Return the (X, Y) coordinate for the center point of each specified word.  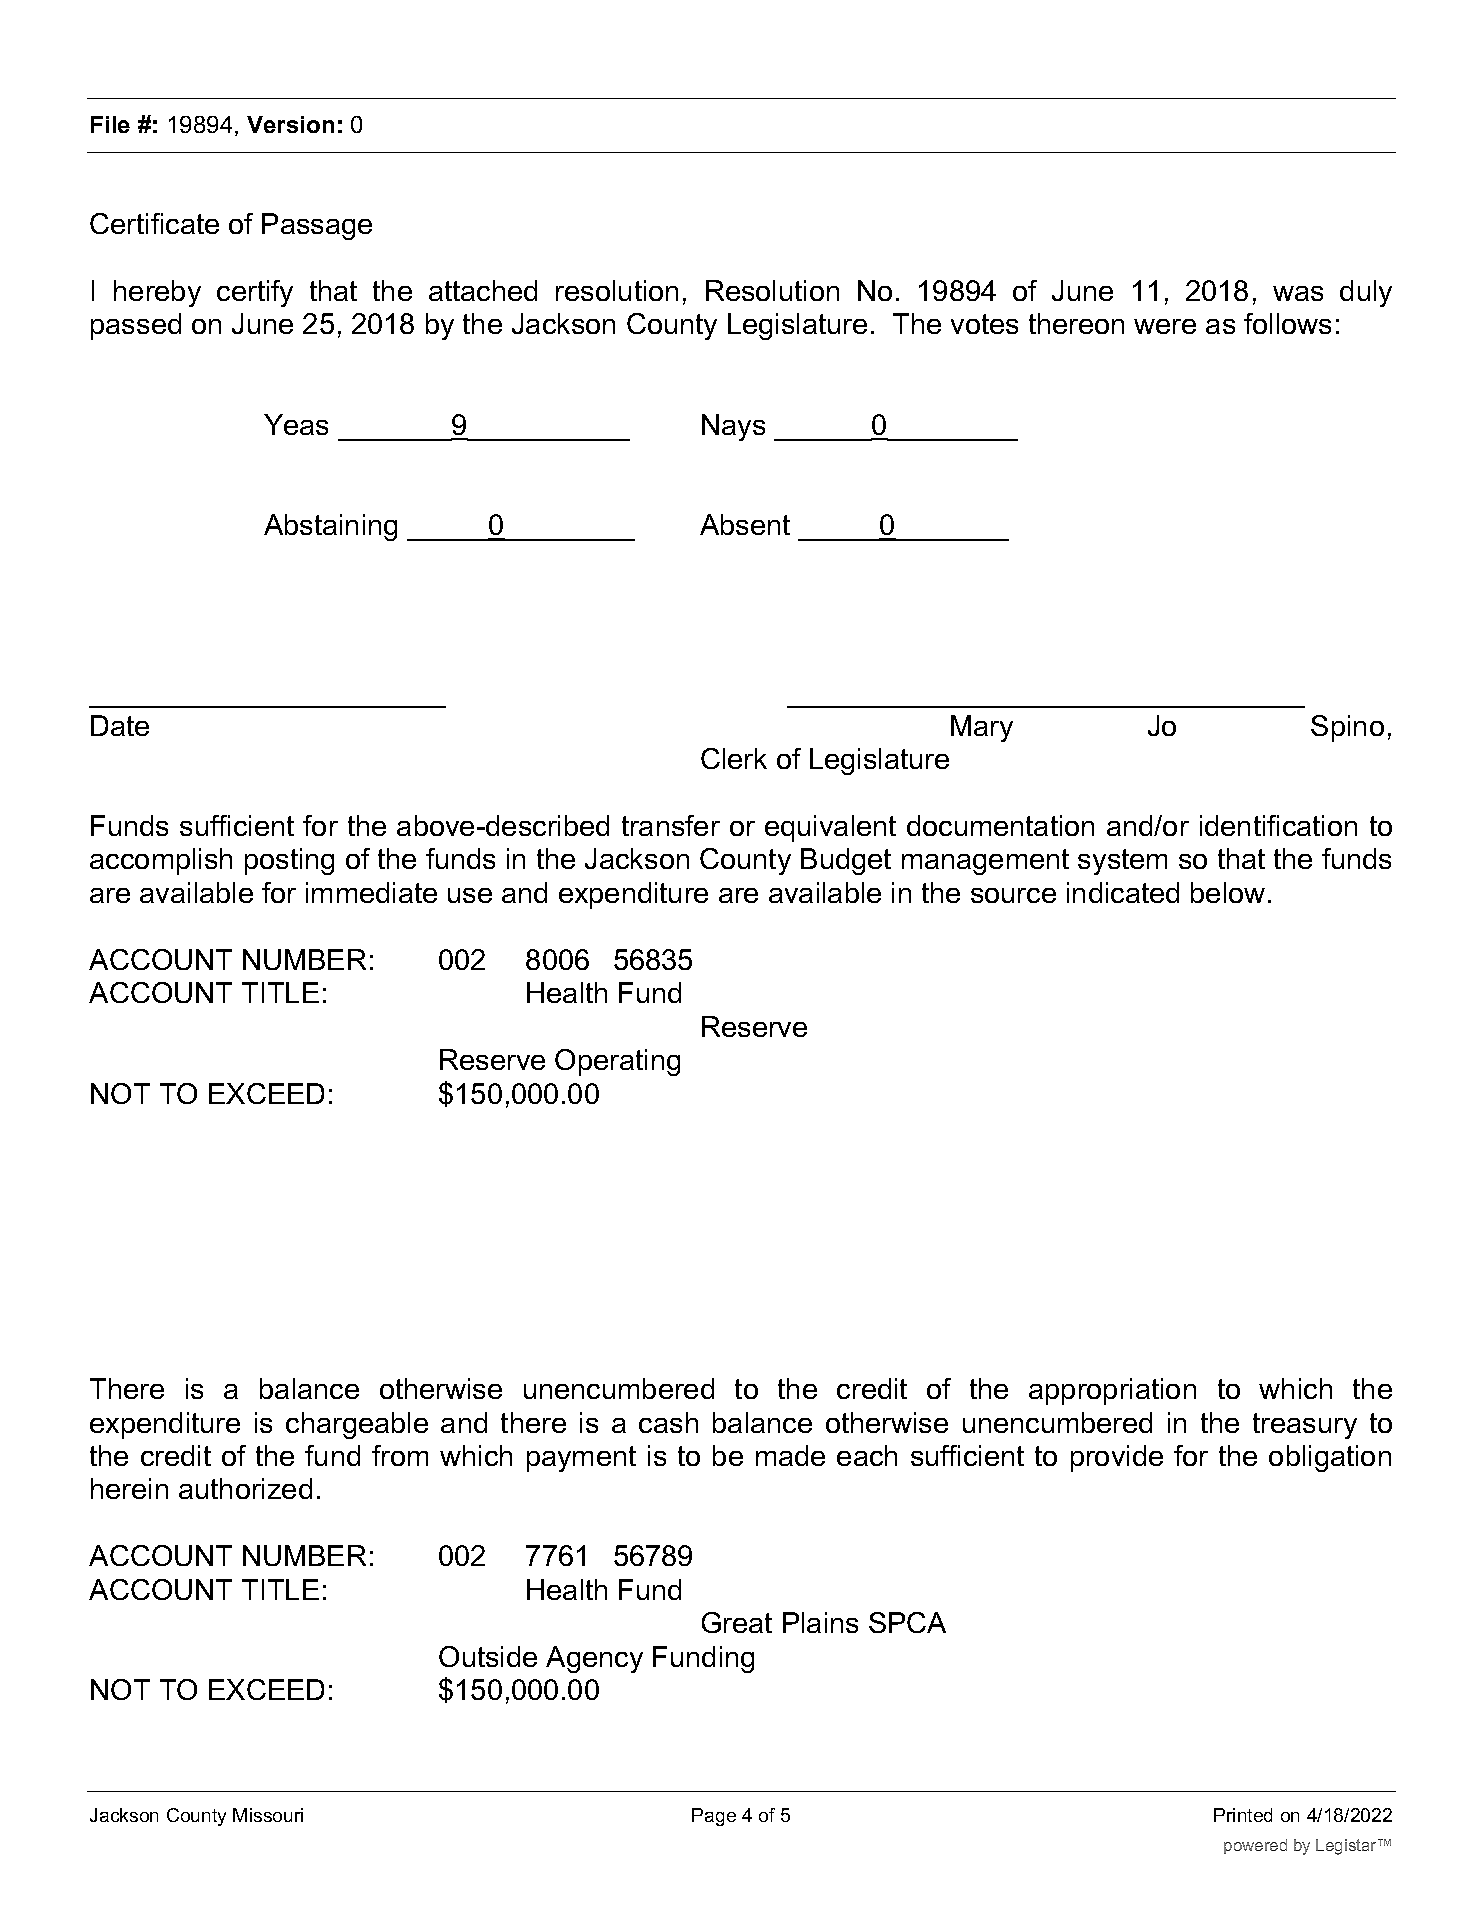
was (1298, 293)
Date (120, 725)
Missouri (268, 1815)
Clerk (734, 758)
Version (290, 124)
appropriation (1112, 1391)
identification (1278, 825)
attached (483, 290)
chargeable (357, 1425)
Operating (617, 1062)
